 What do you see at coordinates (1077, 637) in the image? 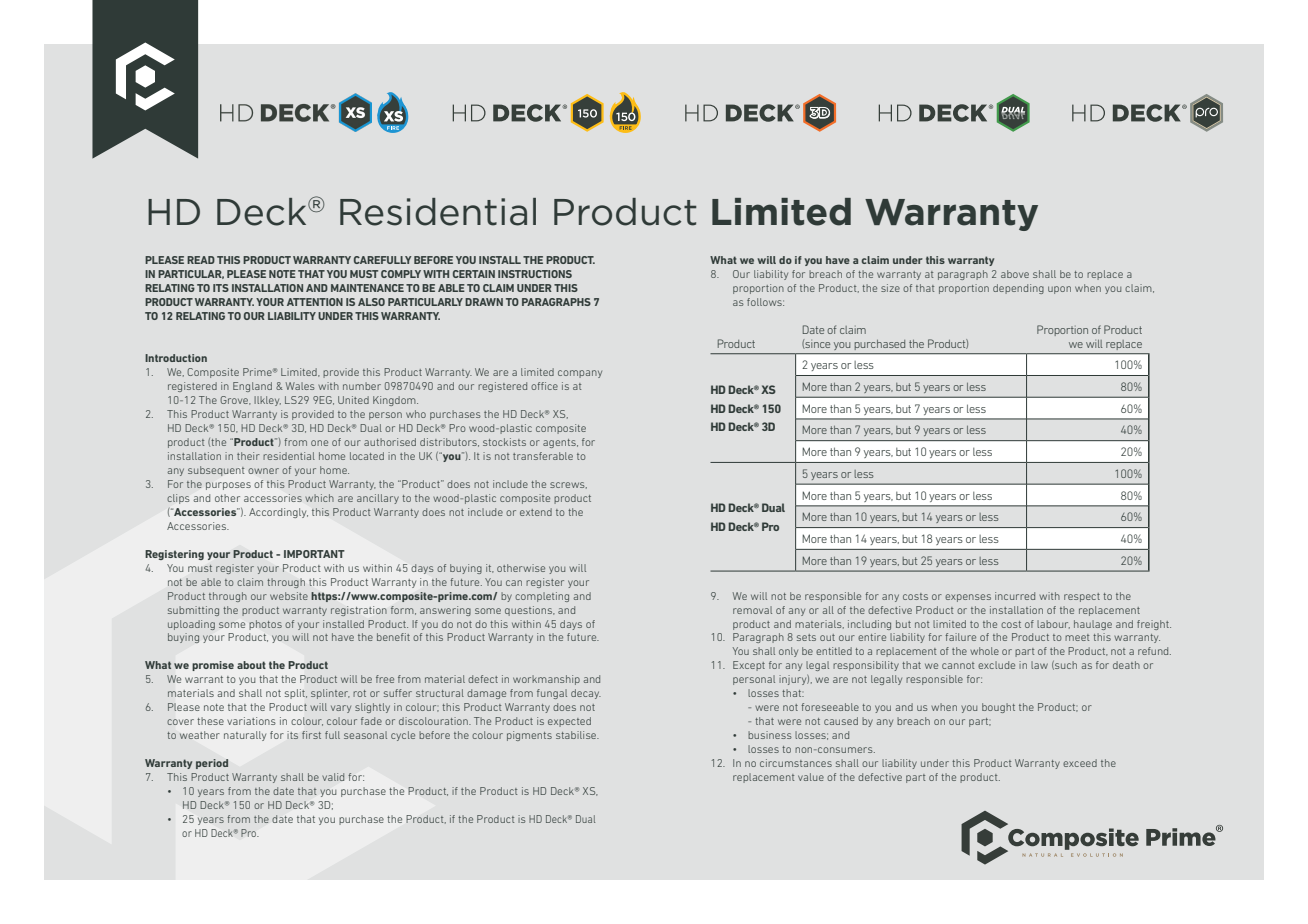
I see `meet` at bounding box center [1077, 637].
